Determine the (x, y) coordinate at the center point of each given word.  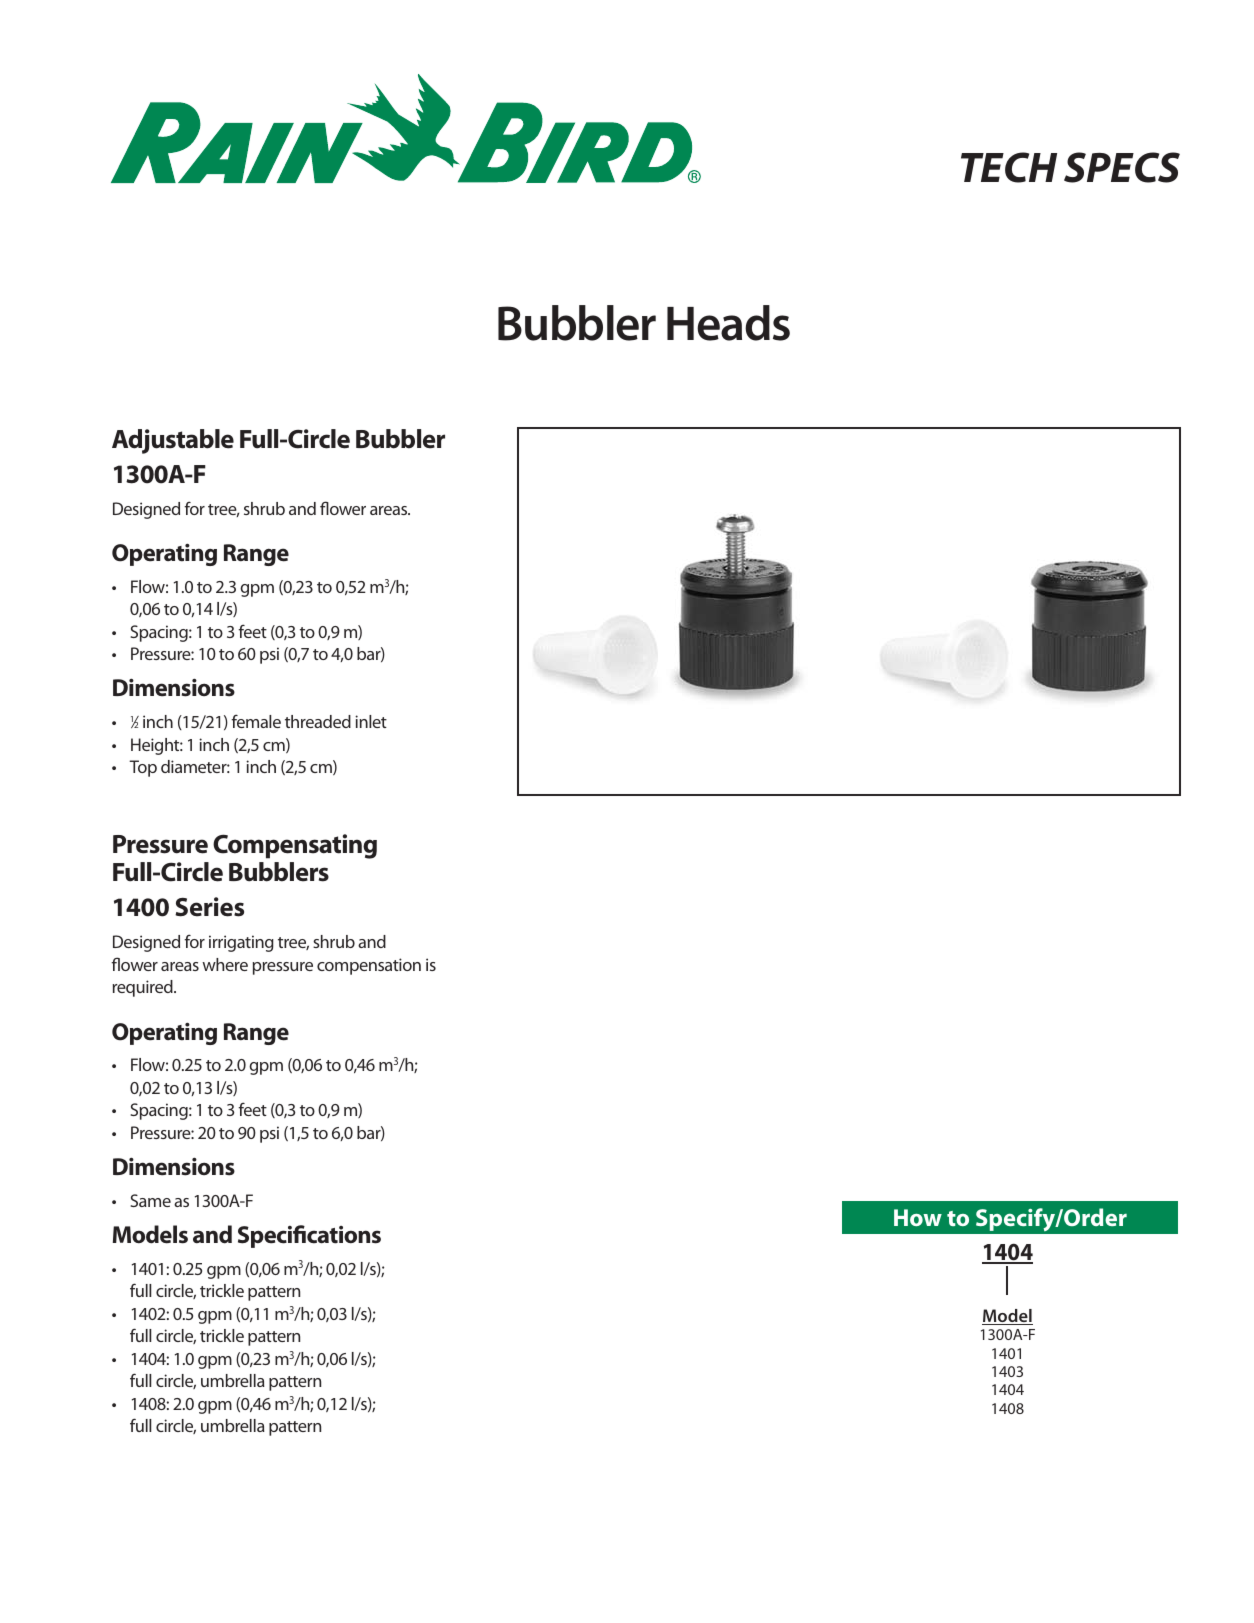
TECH (1009, 167)
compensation (369, 966)
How (918, 1217)
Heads (728, 323)
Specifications (309, 1236)
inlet (371, 721)
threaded (318, 721)
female (256, 721)
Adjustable (173, 441)
